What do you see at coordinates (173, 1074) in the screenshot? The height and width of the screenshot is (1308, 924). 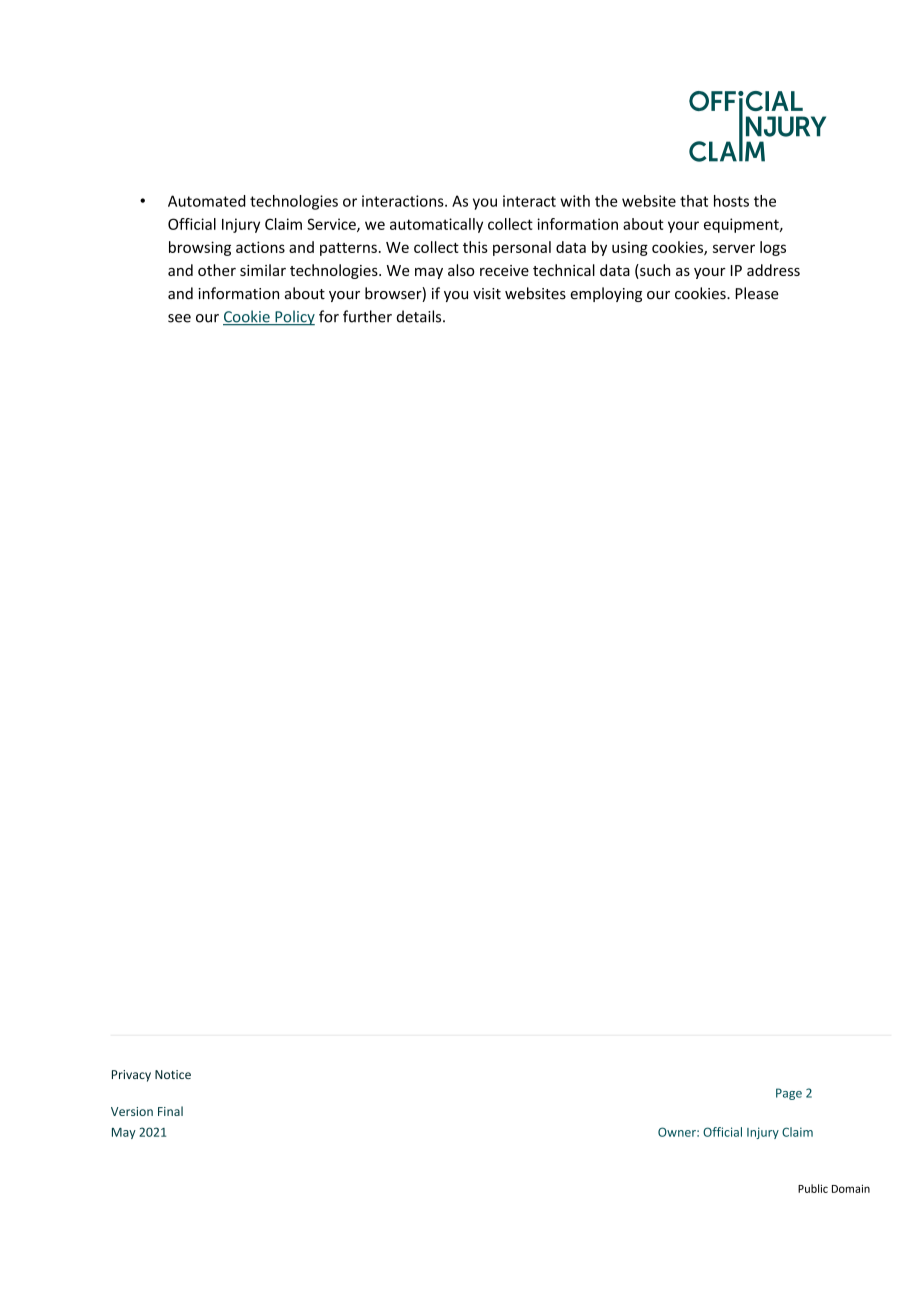 I see `Notice` at bounding box center [173, 1074].
